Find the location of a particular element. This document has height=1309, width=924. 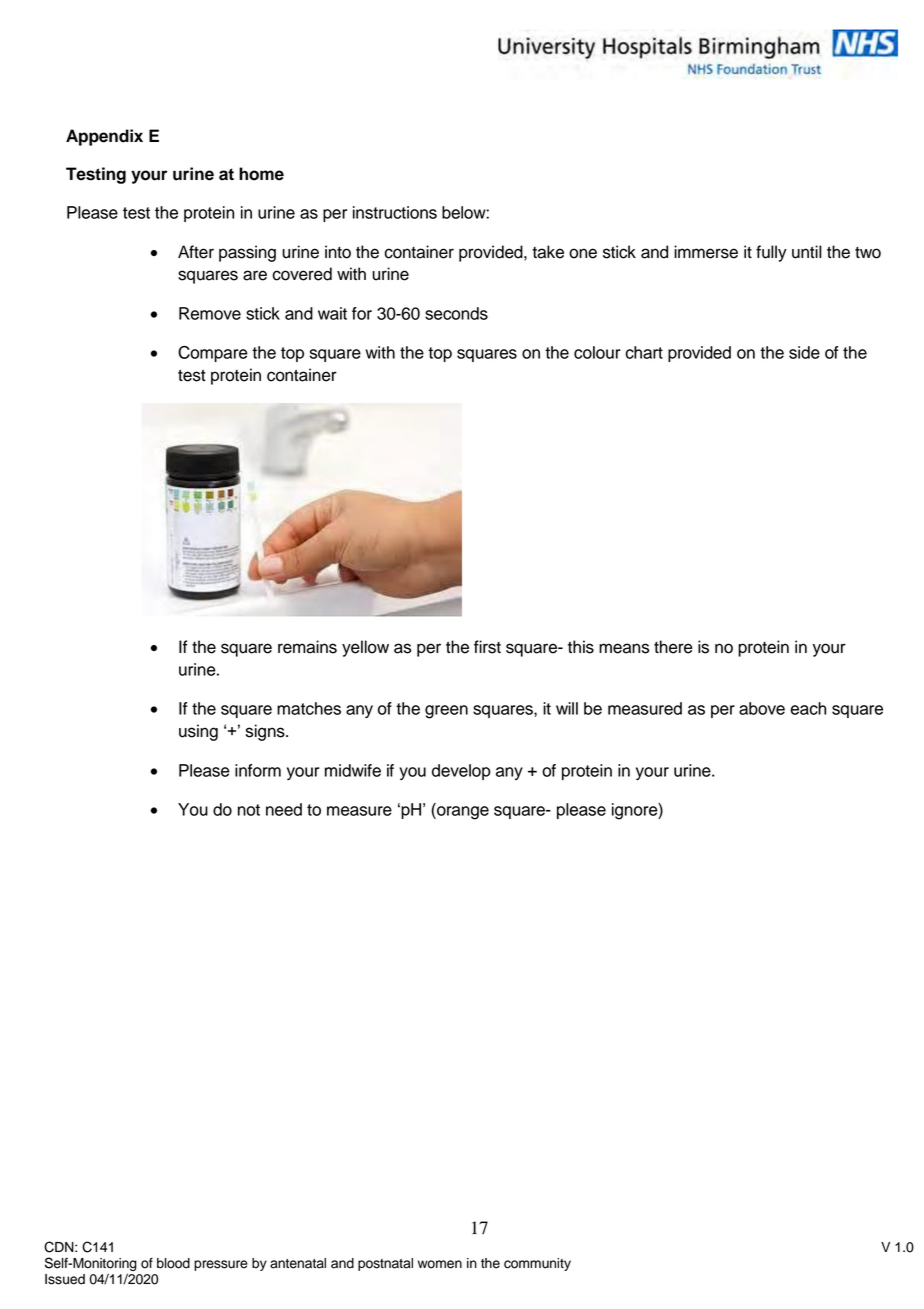

side is located at coordinates (804, 352).
